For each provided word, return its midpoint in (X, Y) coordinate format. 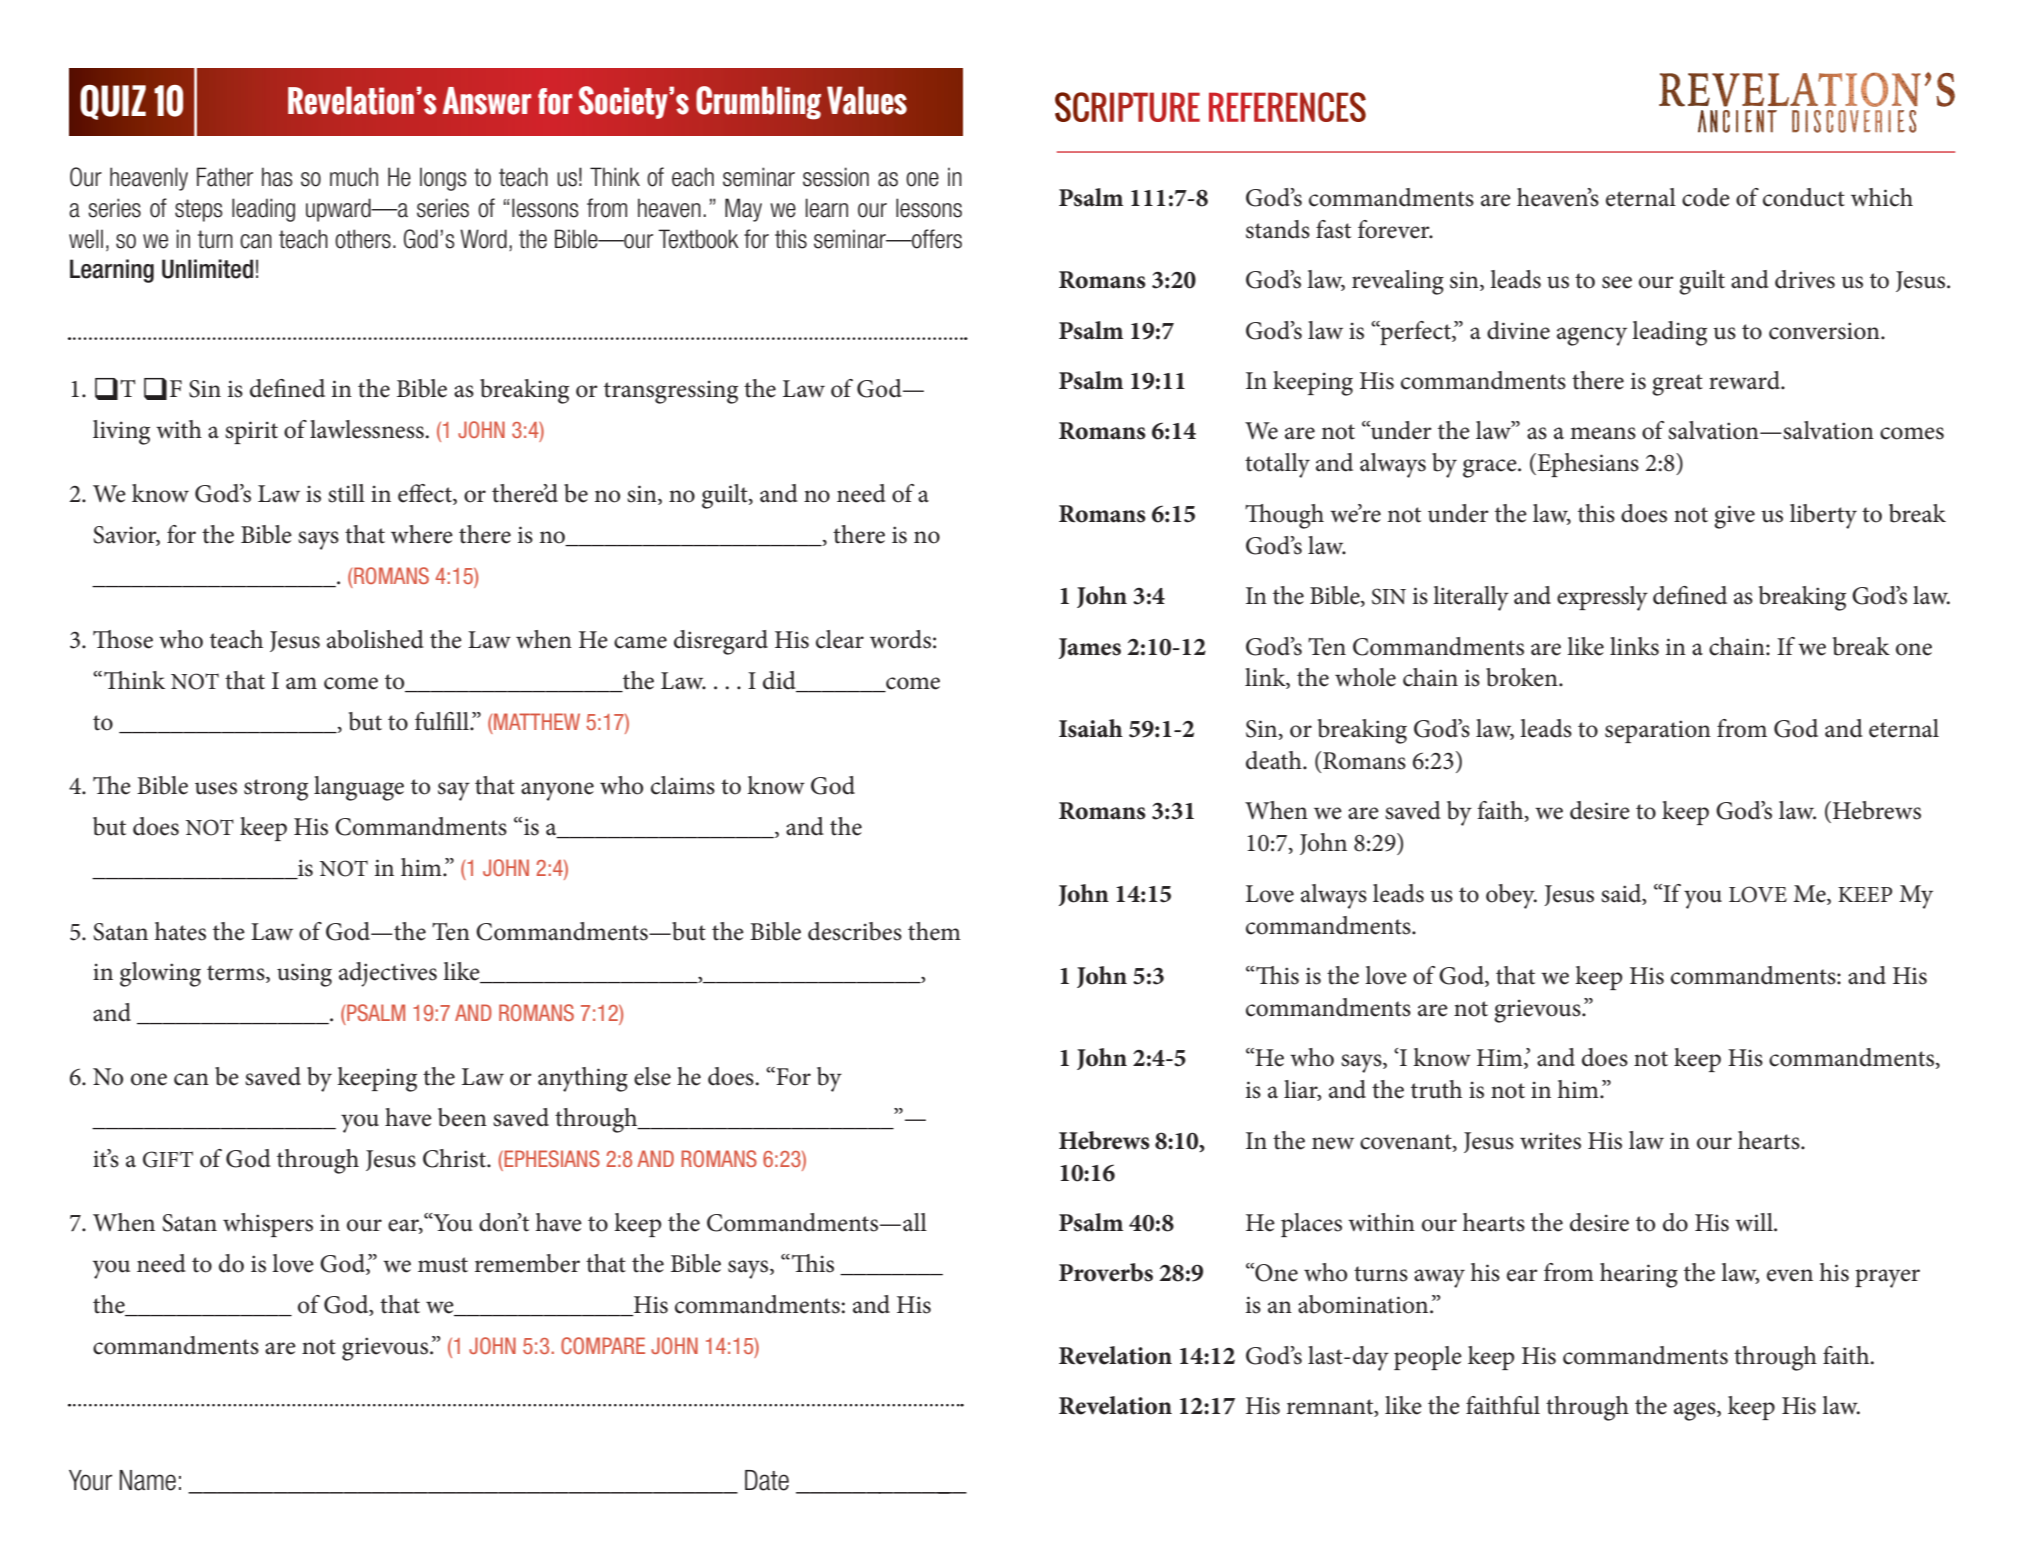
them (934, 931)
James (1090, 648)
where (422, 534)
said (1622, 894)
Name (148, 1480)
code (1706, 197)
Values (867, 100)
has (277, 177)
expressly (1602, 598)
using (304, 975)
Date (767, 1480)
